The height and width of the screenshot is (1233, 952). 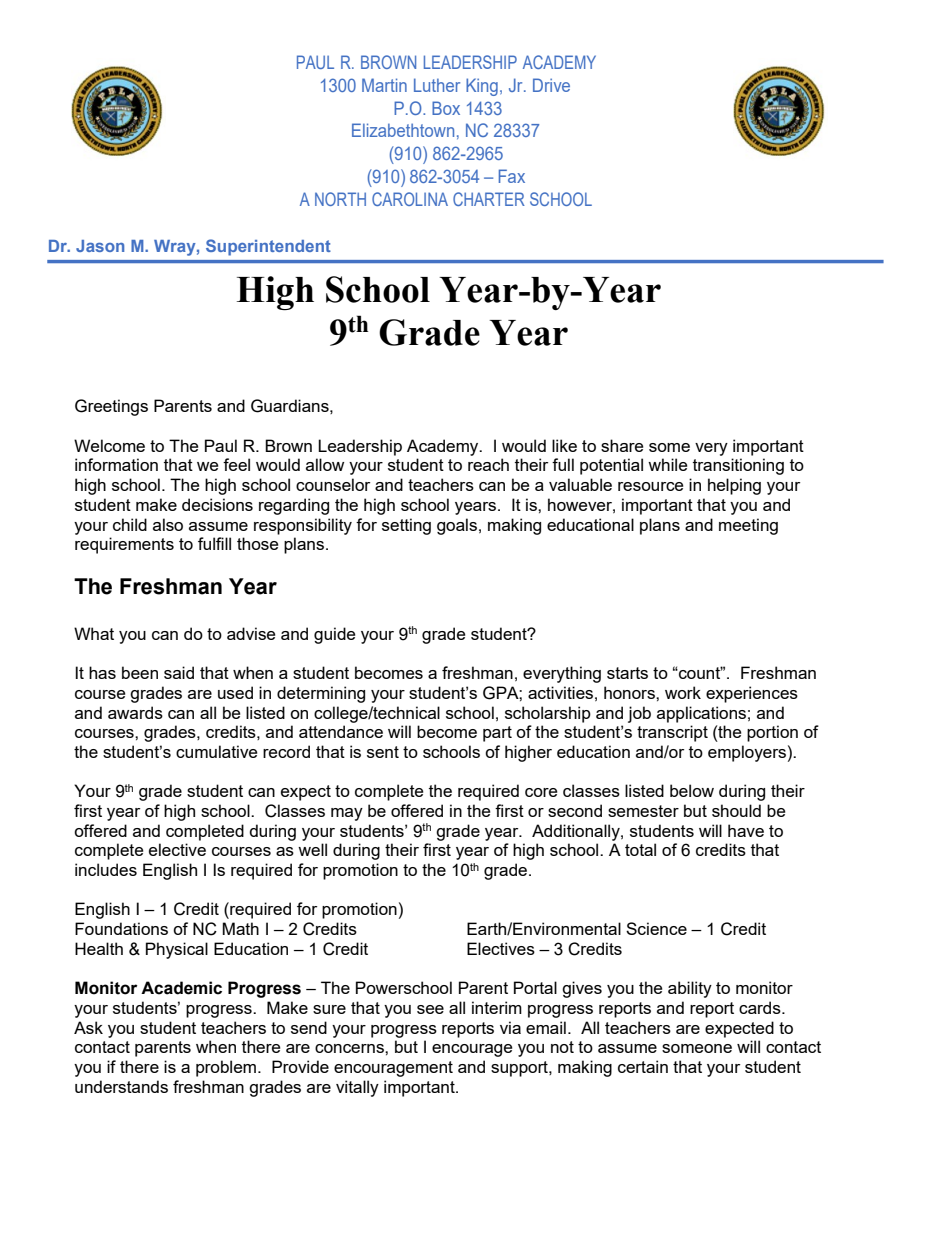 What do you see at coordinates (347, 814) in the screenshot?
I see `may` at bounding box center [347, 814].
